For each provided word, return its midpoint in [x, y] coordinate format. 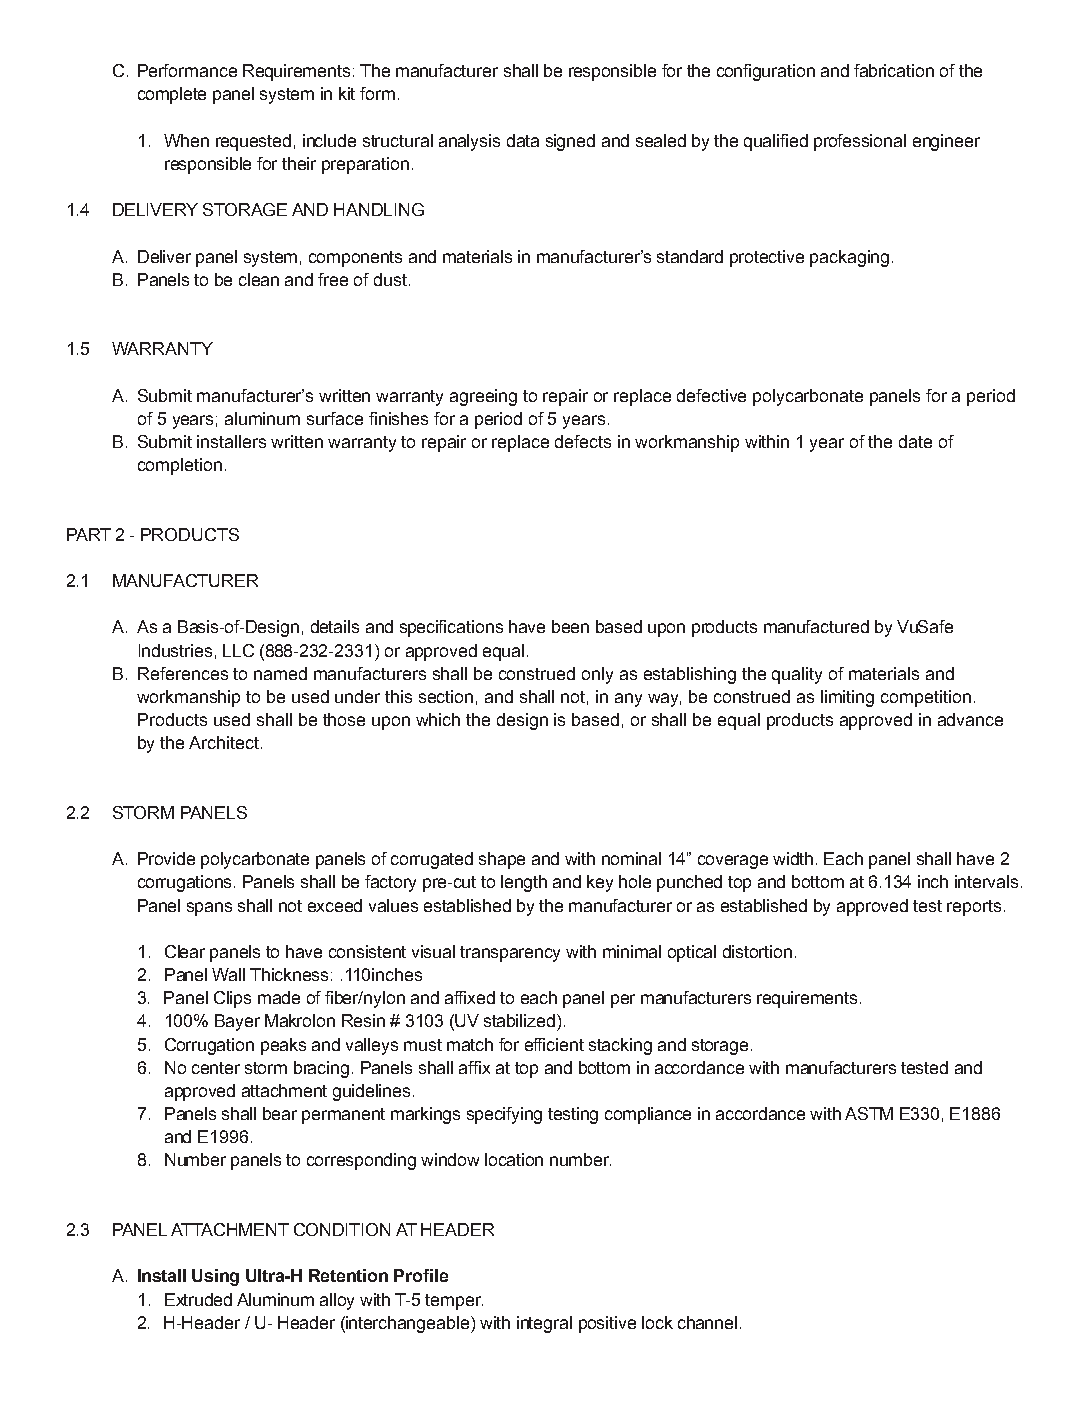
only [597, 675]
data [523, 140]
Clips [232, 999]
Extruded [198, 1299]
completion [180, 466]
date [915, 441]
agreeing [483, 397]
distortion [757, 951]
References [183, 673]
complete [172, 95]
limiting [847, 698]
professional [860, 142]
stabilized [519, 1020]
